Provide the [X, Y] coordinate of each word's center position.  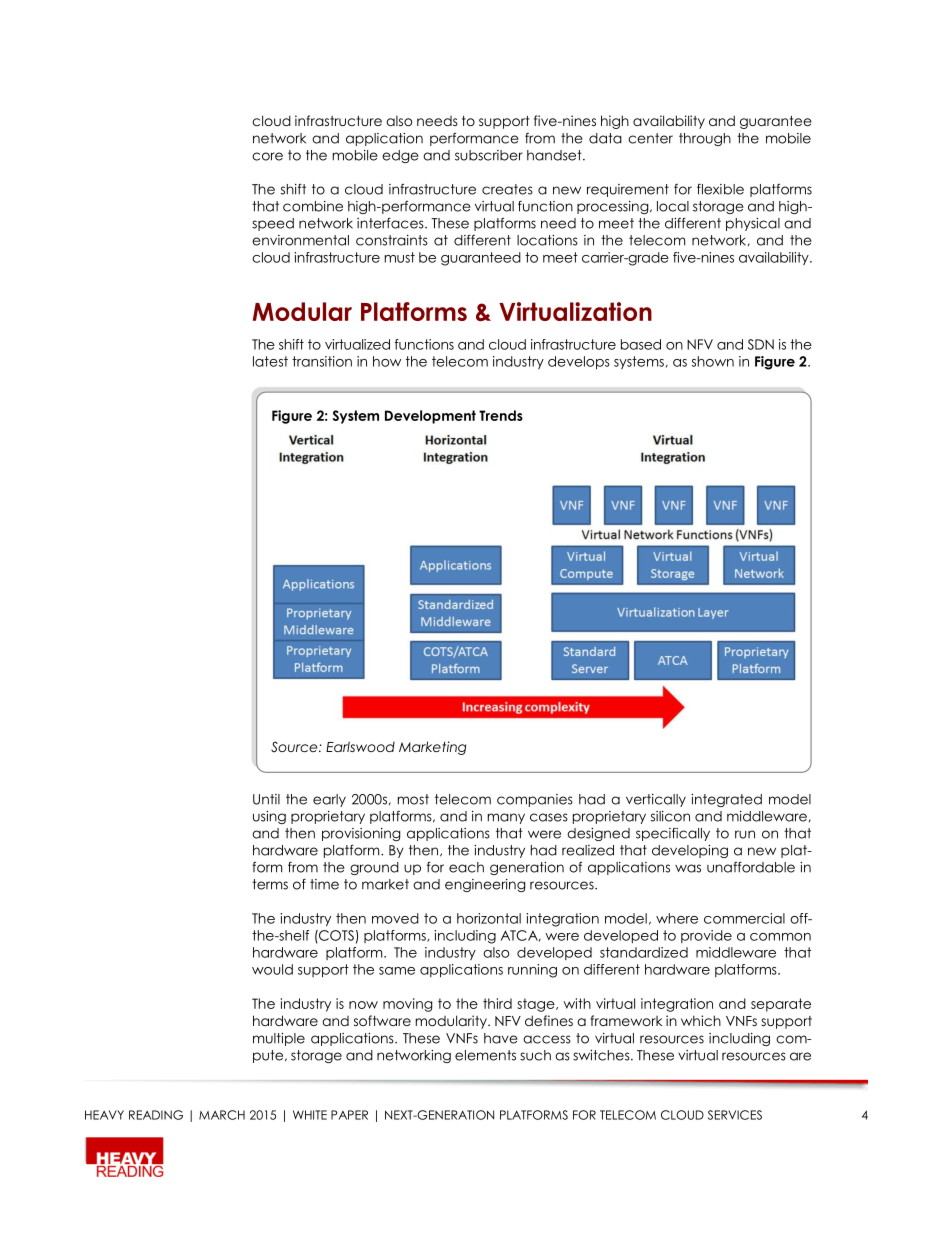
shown [713, 361]
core [267, 156]
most [413, 799]
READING [156, 1115]
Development [430, 417]
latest [270, 361]
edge [400, 156]
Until [266, 799]
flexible [720, 189]
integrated [726, 800]
